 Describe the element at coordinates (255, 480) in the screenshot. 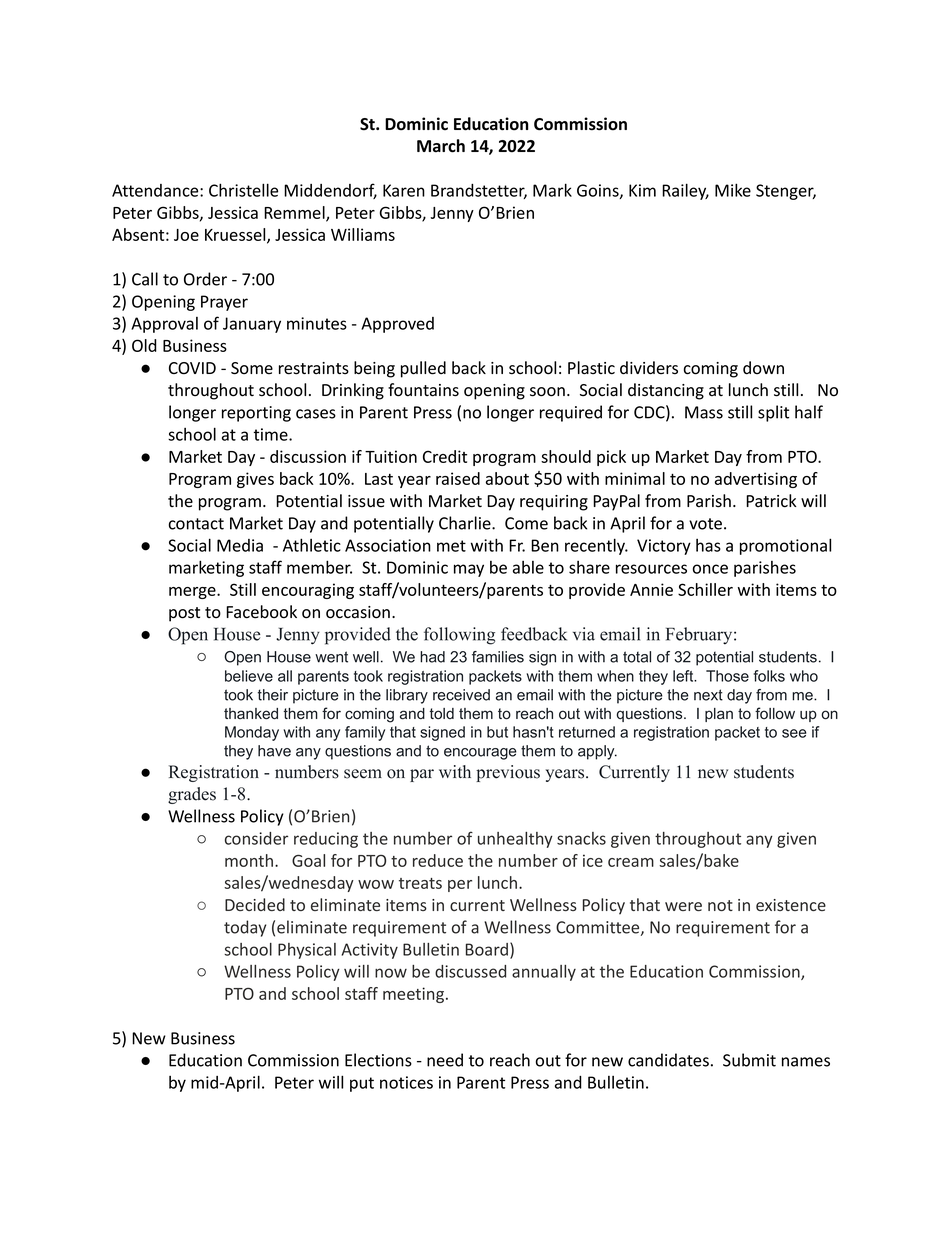

I see `gives` at that location.
